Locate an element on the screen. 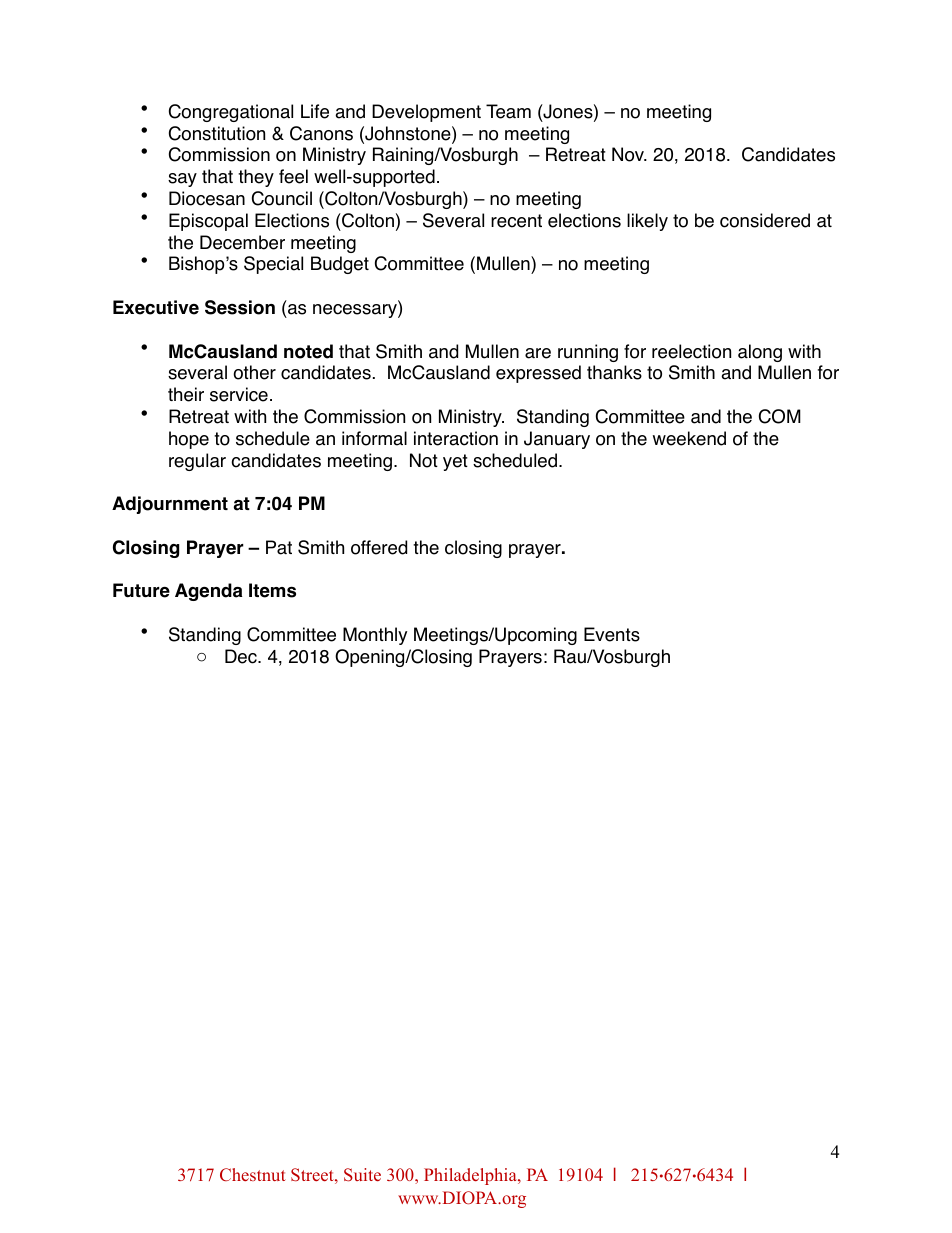 This screenshot has height=1233, width=952. Suite is located at coordinates (362, 1175).
